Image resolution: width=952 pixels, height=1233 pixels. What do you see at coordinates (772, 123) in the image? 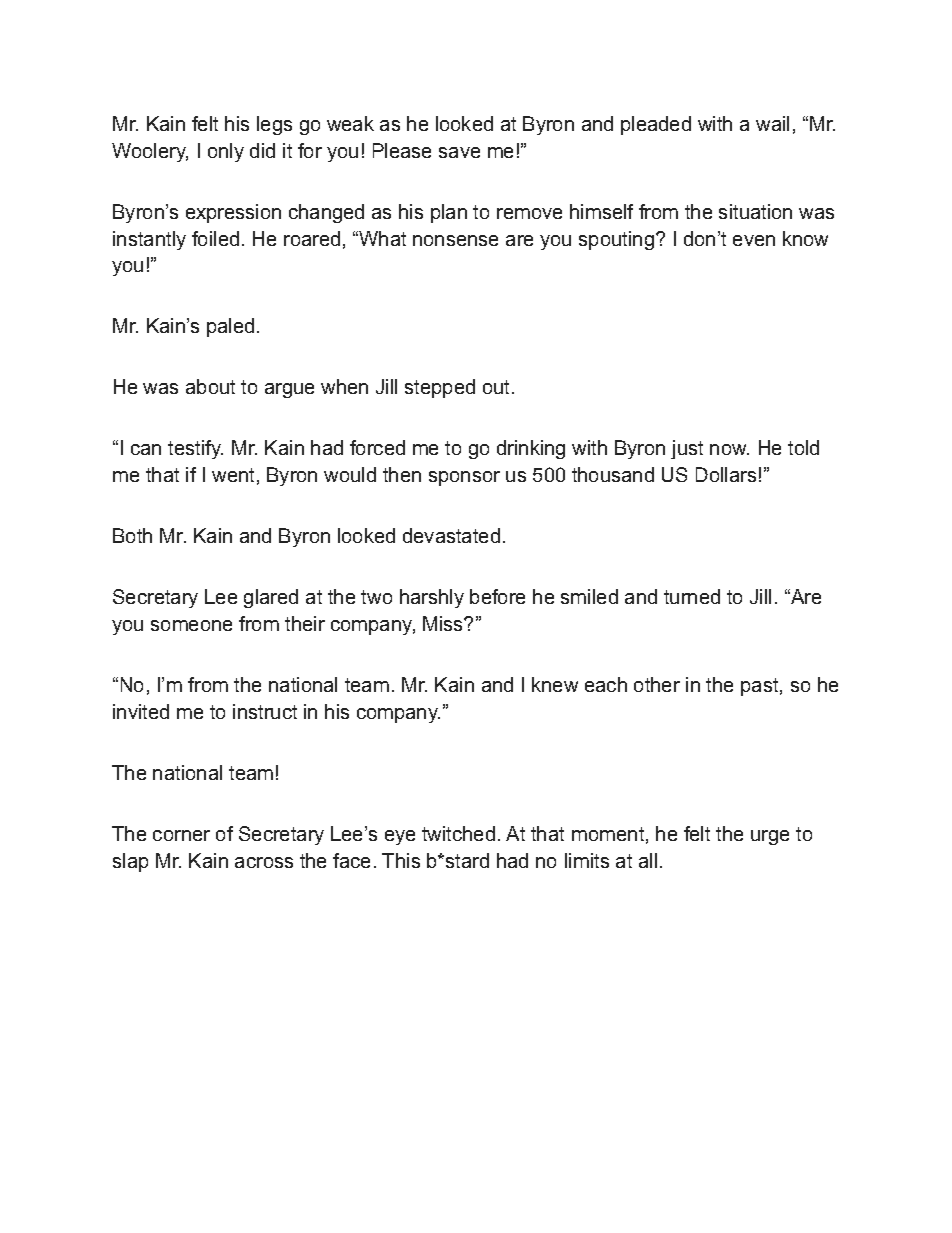
I see `wail` at bounding box center [772, 123].
